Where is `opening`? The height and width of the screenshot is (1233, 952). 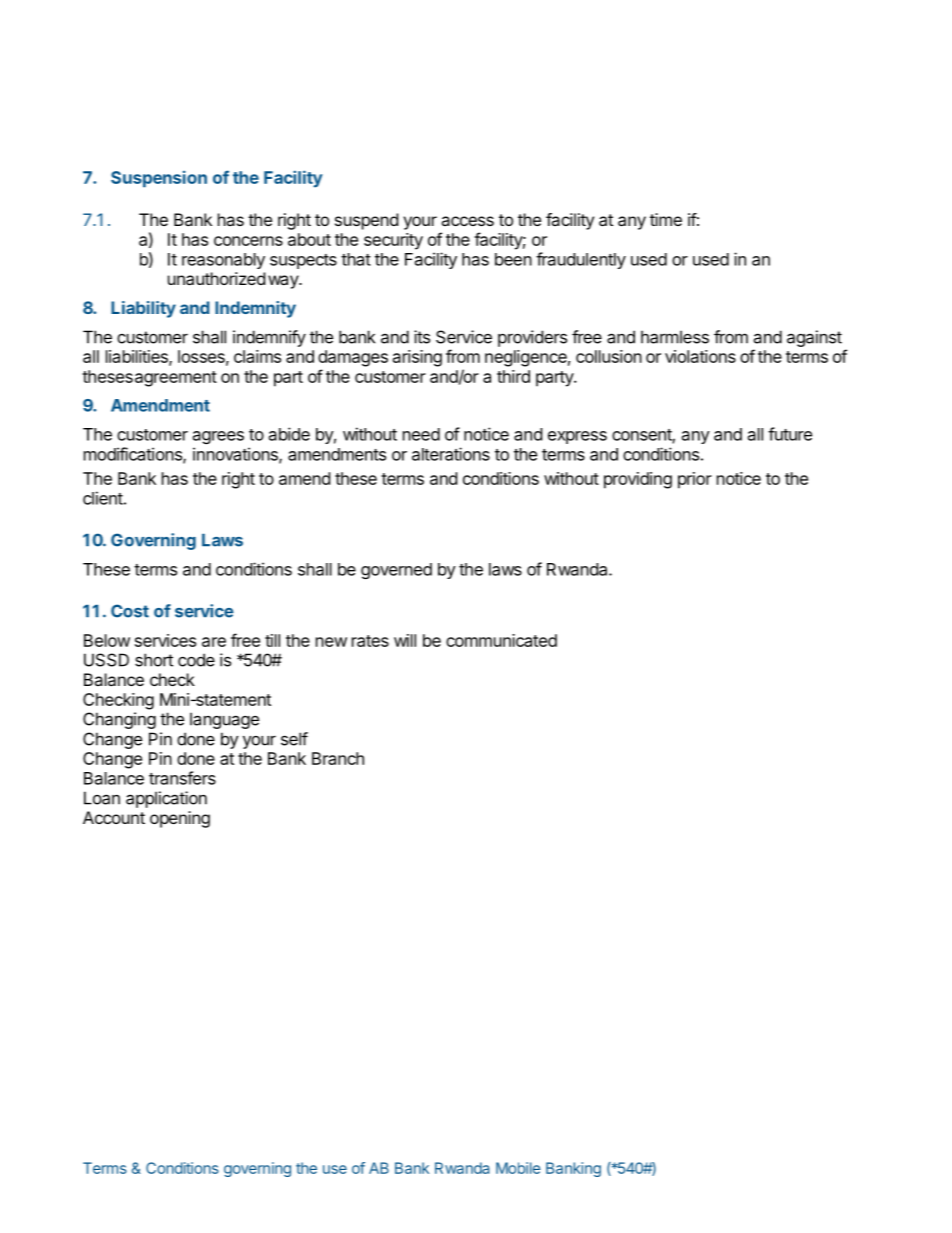
opening is located at coordinates (180, 819).
